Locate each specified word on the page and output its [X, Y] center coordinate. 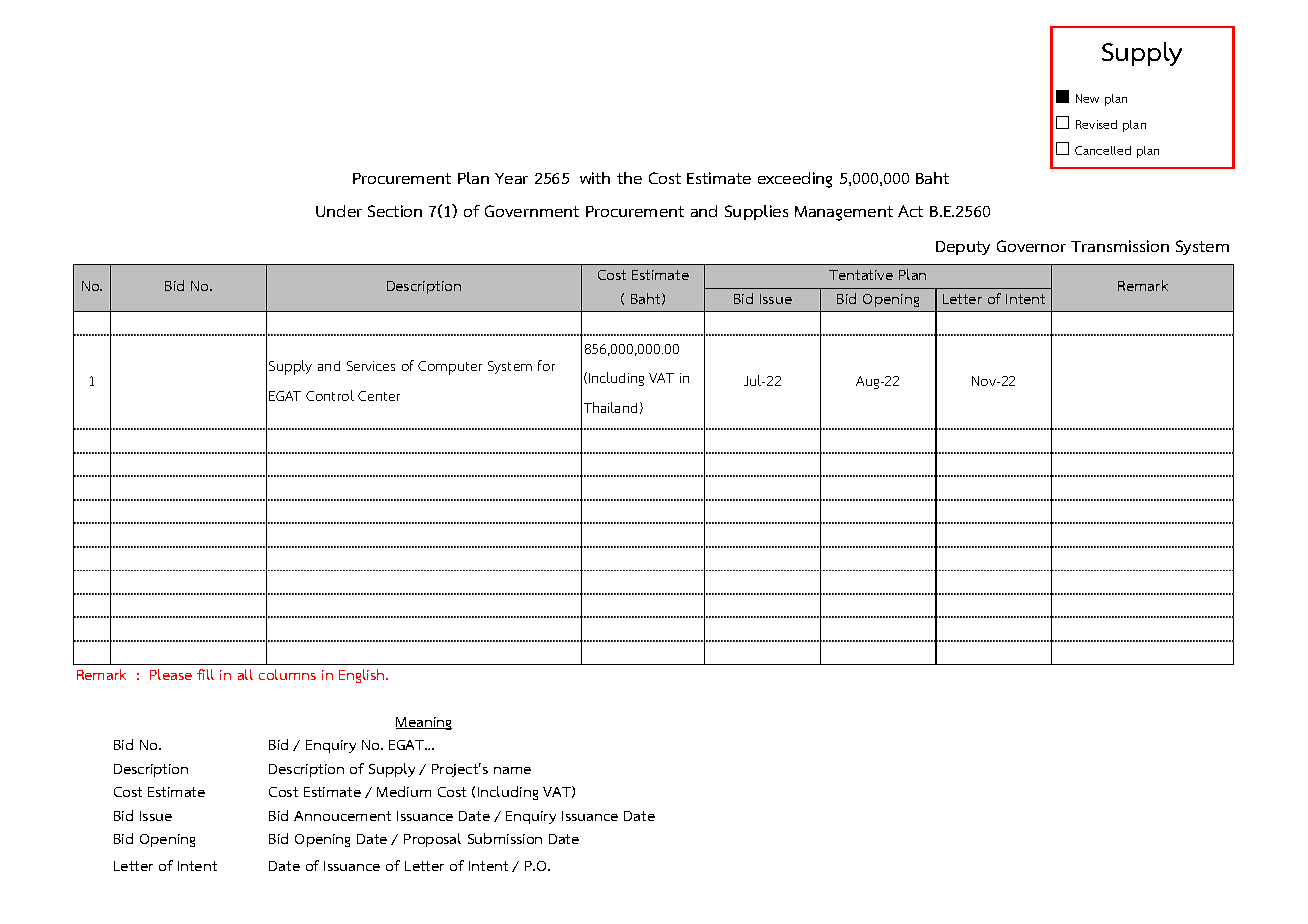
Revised [1096, 124]
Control [330, 395]
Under [339, 211]
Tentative [861, 275]
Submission [505, 838]
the [629, 178]
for [546, 365]
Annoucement [342, 816]
